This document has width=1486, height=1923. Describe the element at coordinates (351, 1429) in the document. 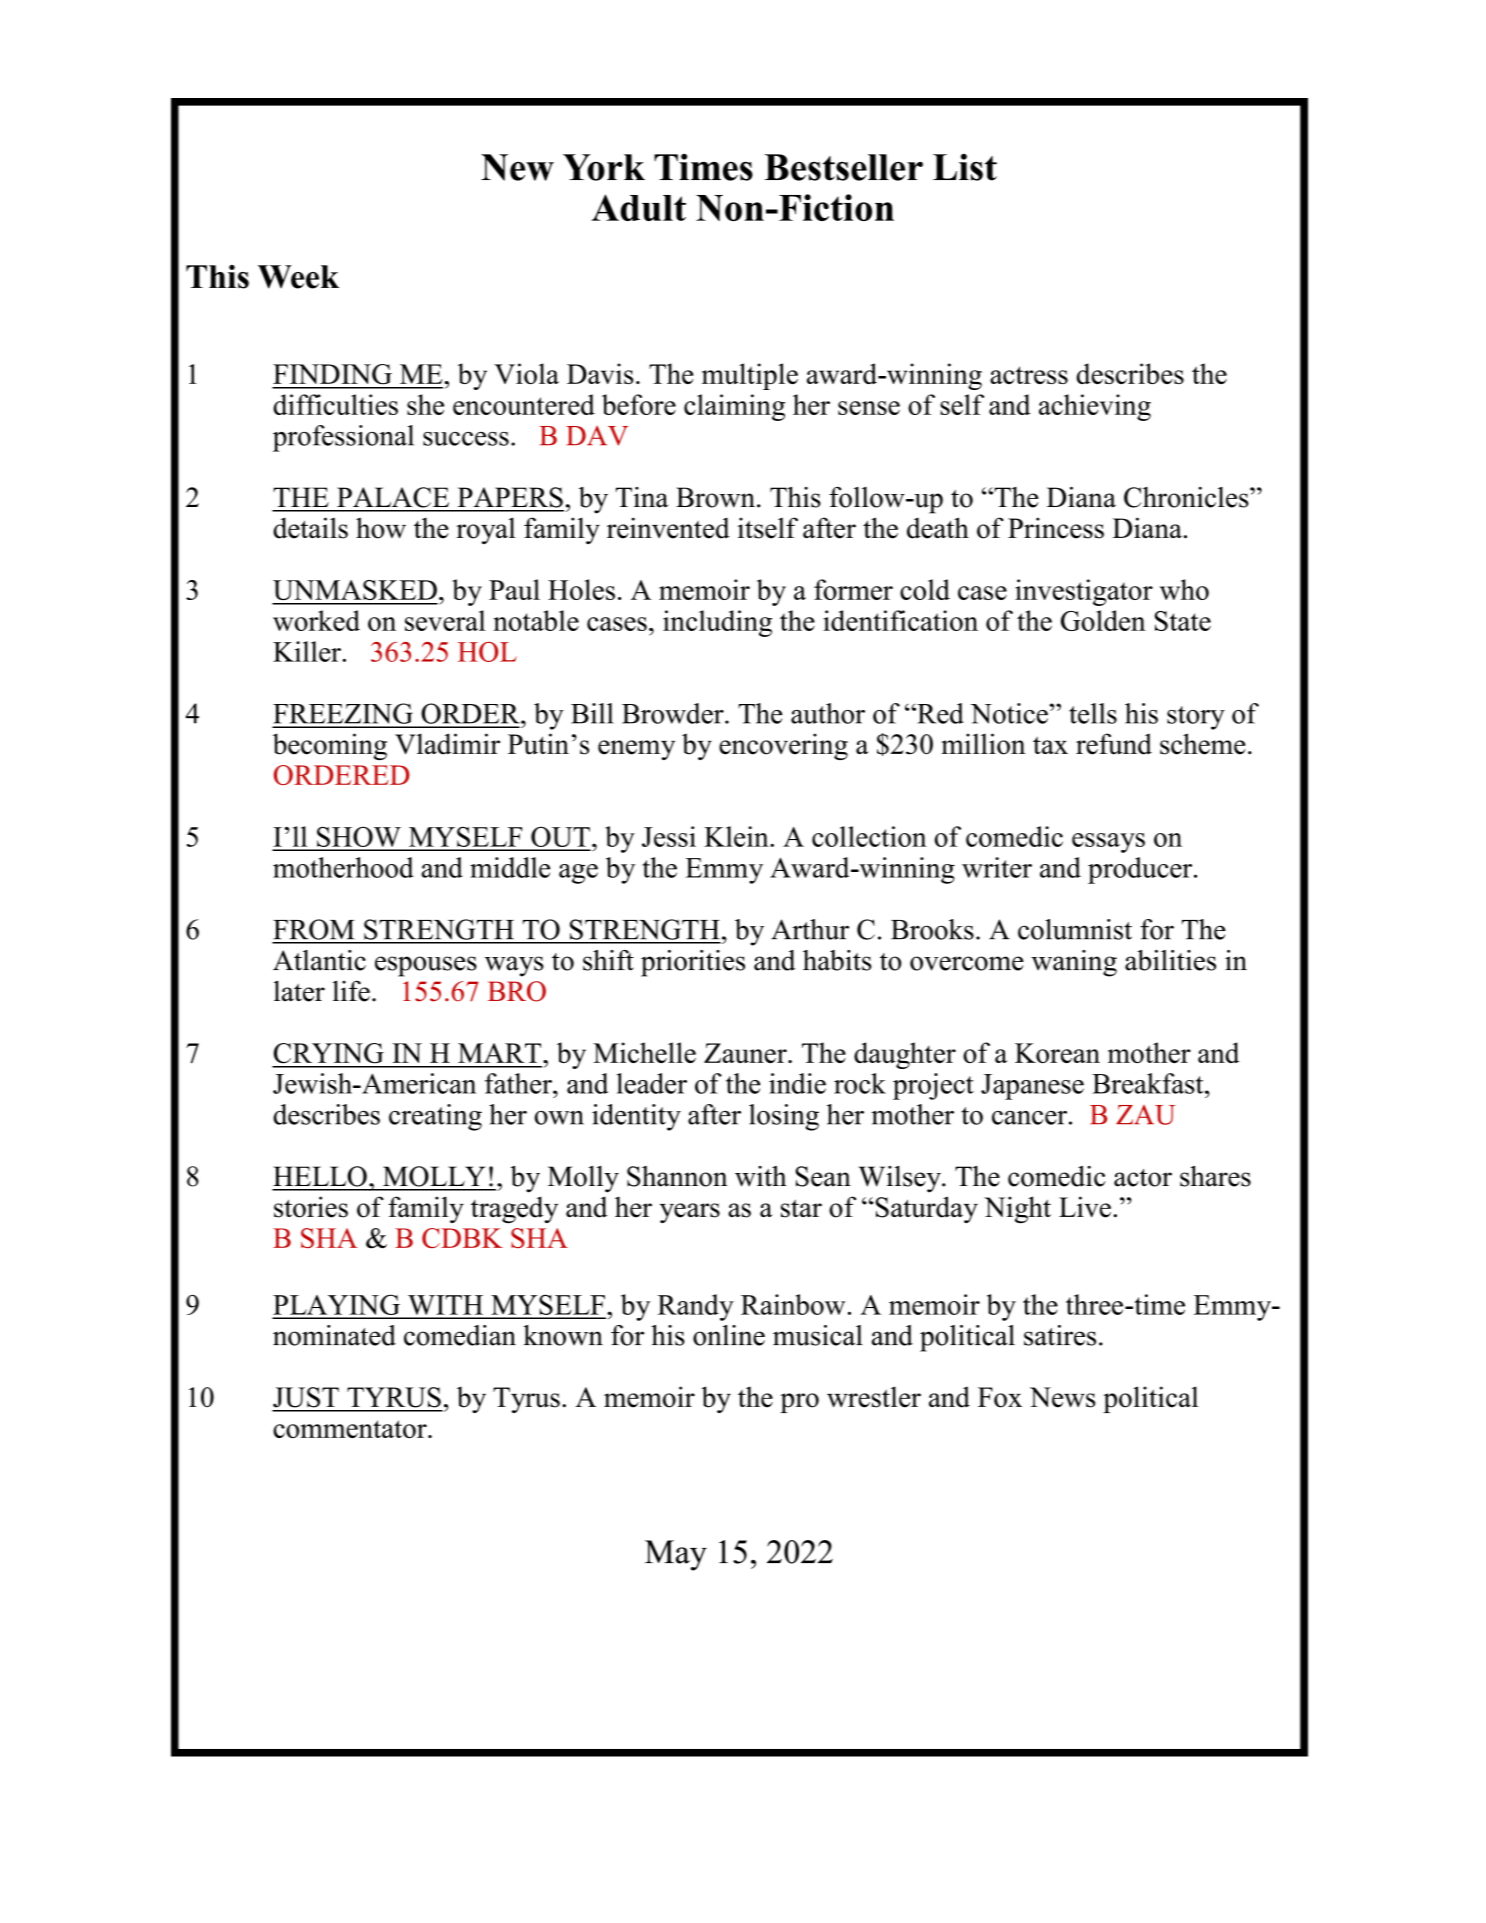

I see `commentator` at that location.
